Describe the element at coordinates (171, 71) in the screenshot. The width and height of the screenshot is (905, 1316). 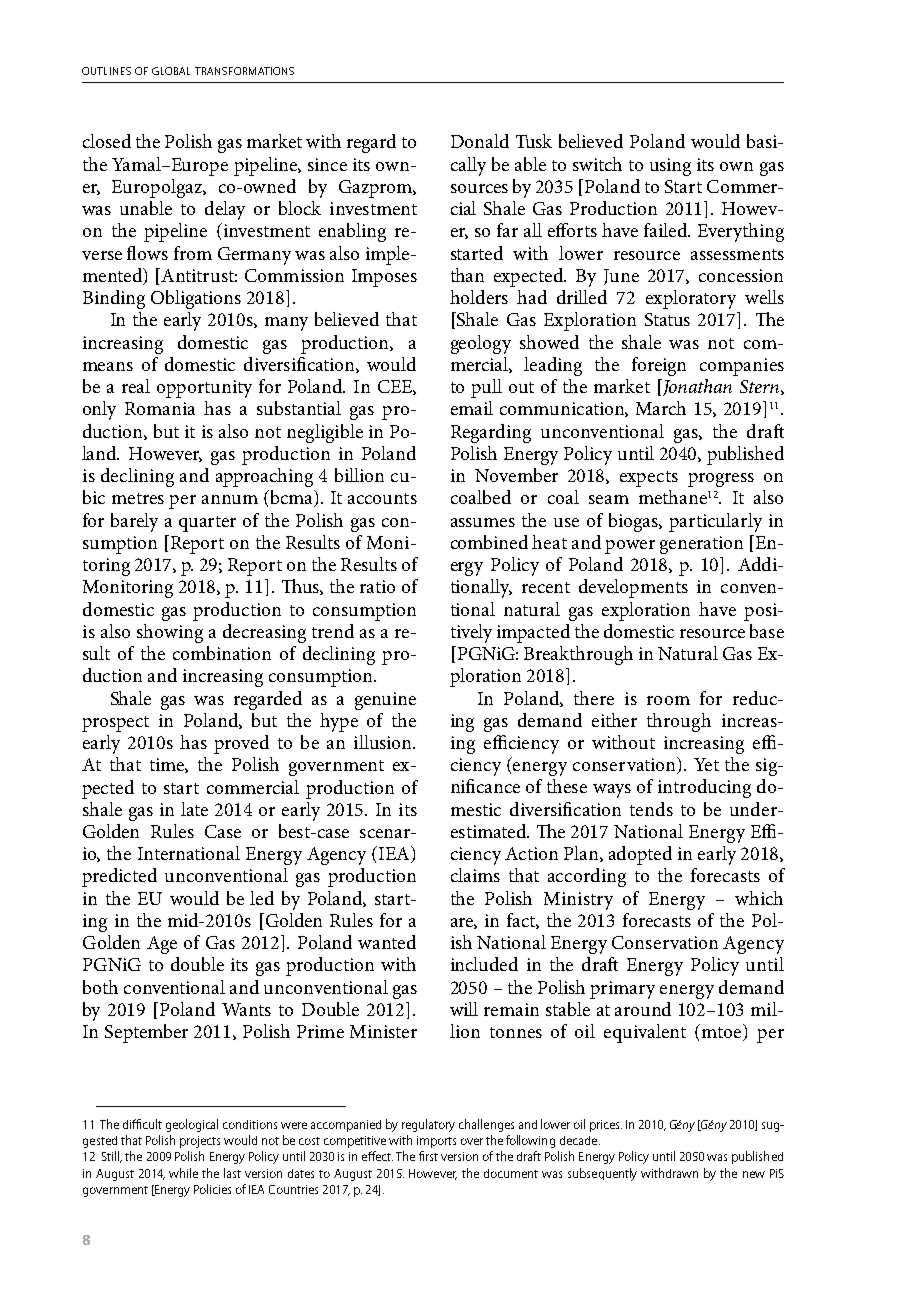
I see `GLOBAL` at that location.
